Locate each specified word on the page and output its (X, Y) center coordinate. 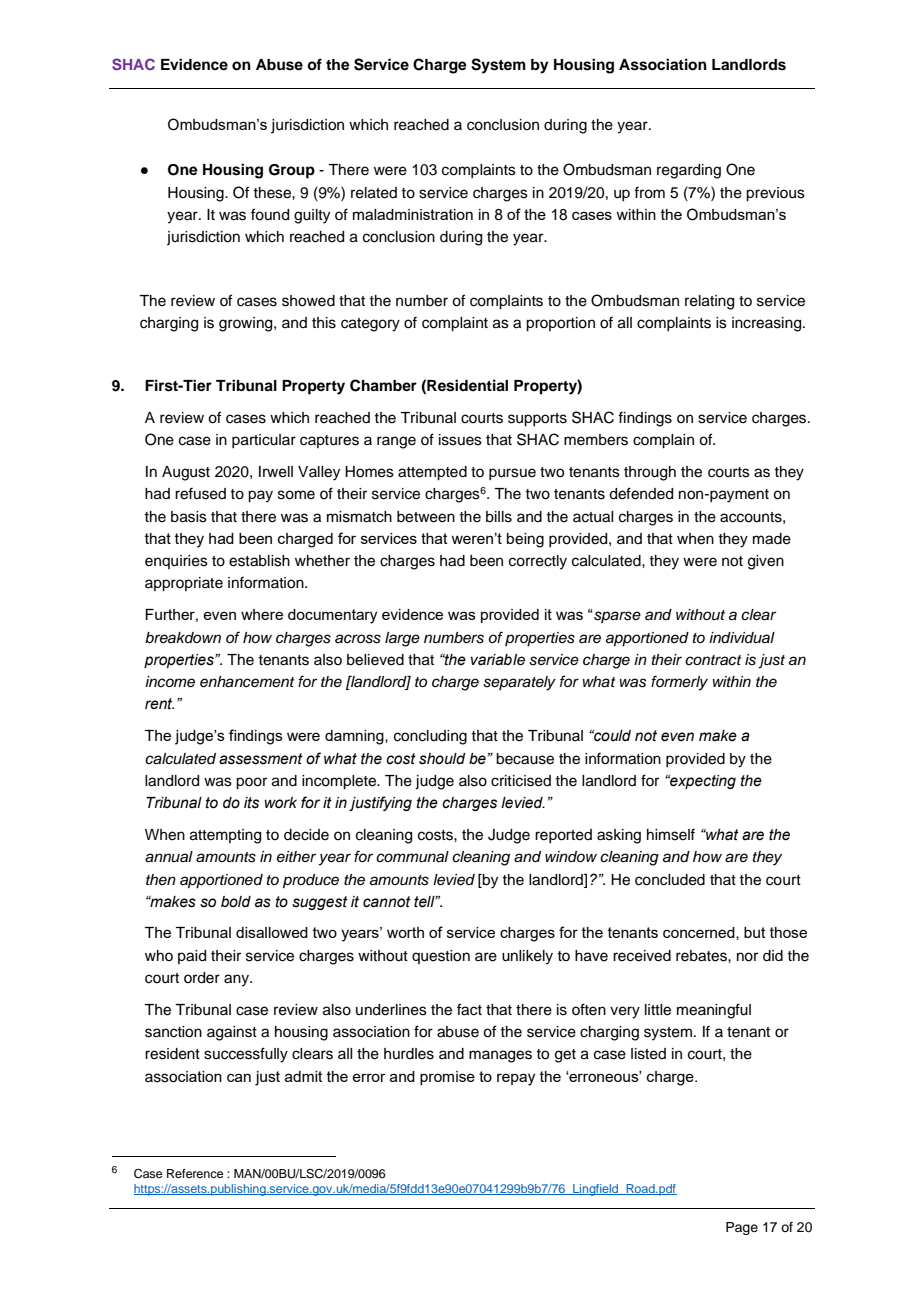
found (270, 214)
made (772, 539)
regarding (689, 171)
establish (259, 561)
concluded (670, 880)
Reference (195, 1173)
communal (412, 857)
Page (742, 1228)
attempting (225, 836)
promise (447, 1078)
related (374, 193)
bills (499, 517)
